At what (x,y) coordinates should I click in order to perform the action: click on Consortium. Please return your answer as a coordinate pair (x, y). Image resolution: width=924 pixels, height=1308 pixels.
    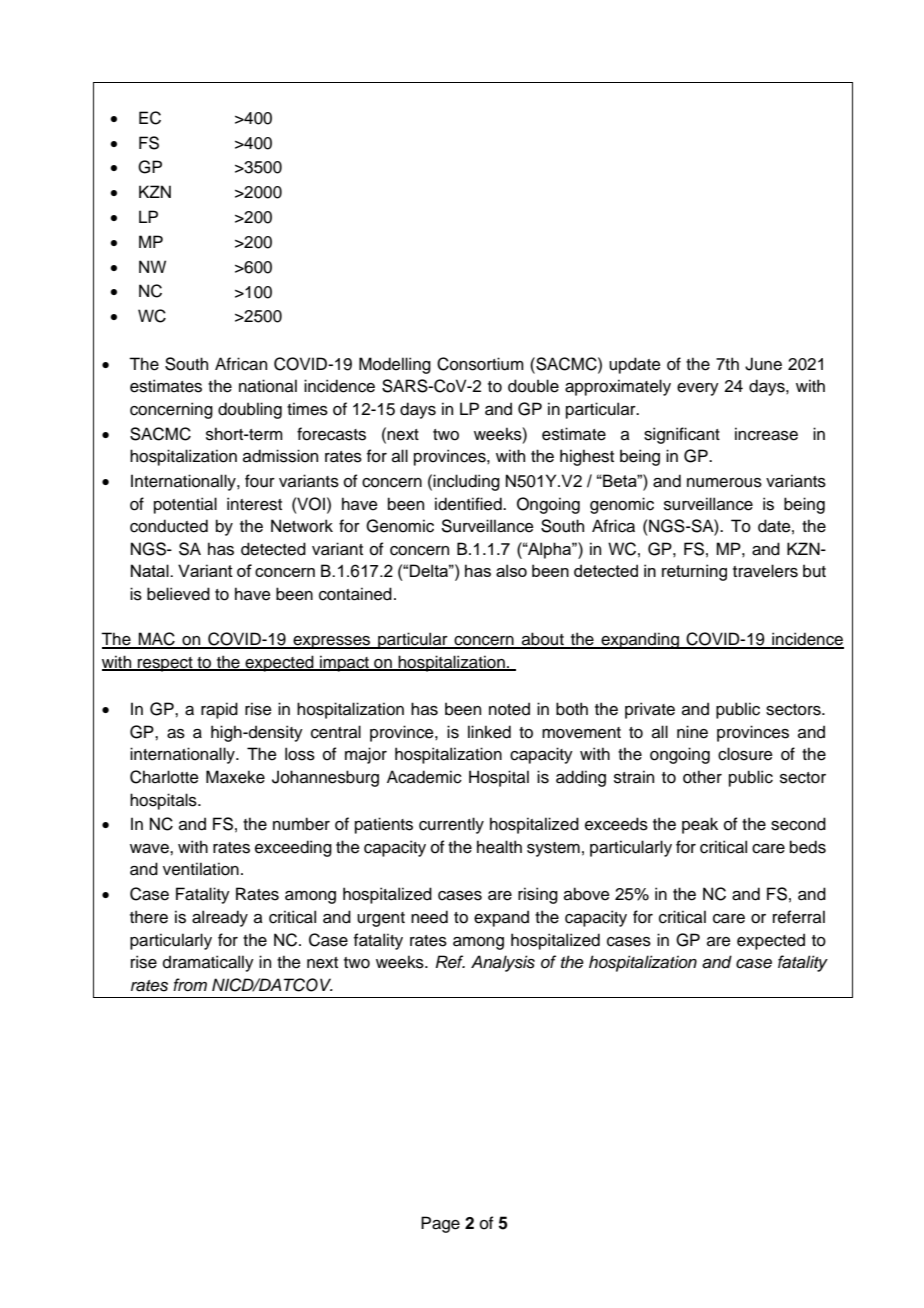
    Looking at the image, I should click on (480, 364).
